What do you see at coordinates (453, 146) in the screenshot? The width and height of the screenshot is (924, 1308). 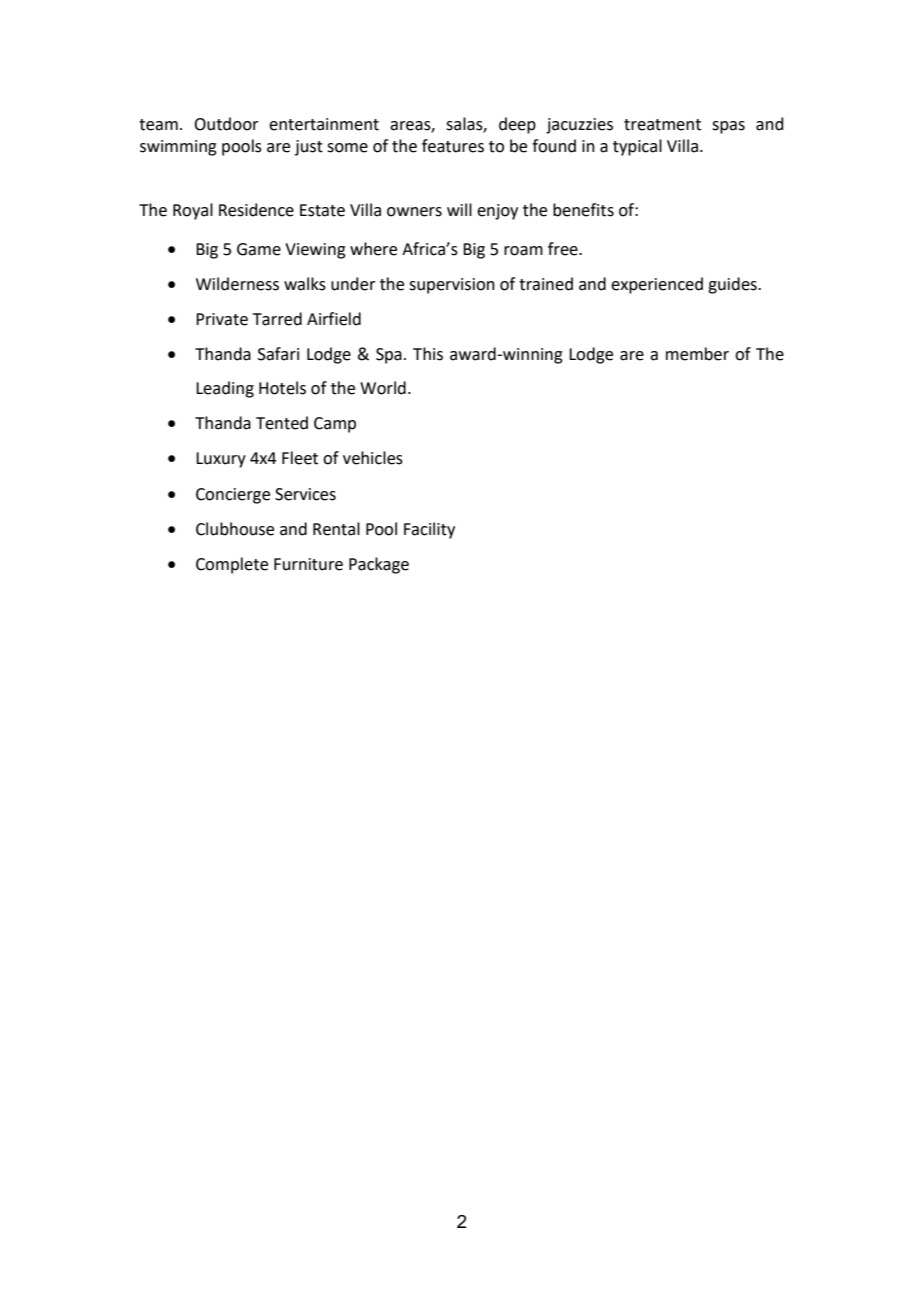 I see `features` at bounding box center [453, 146].
